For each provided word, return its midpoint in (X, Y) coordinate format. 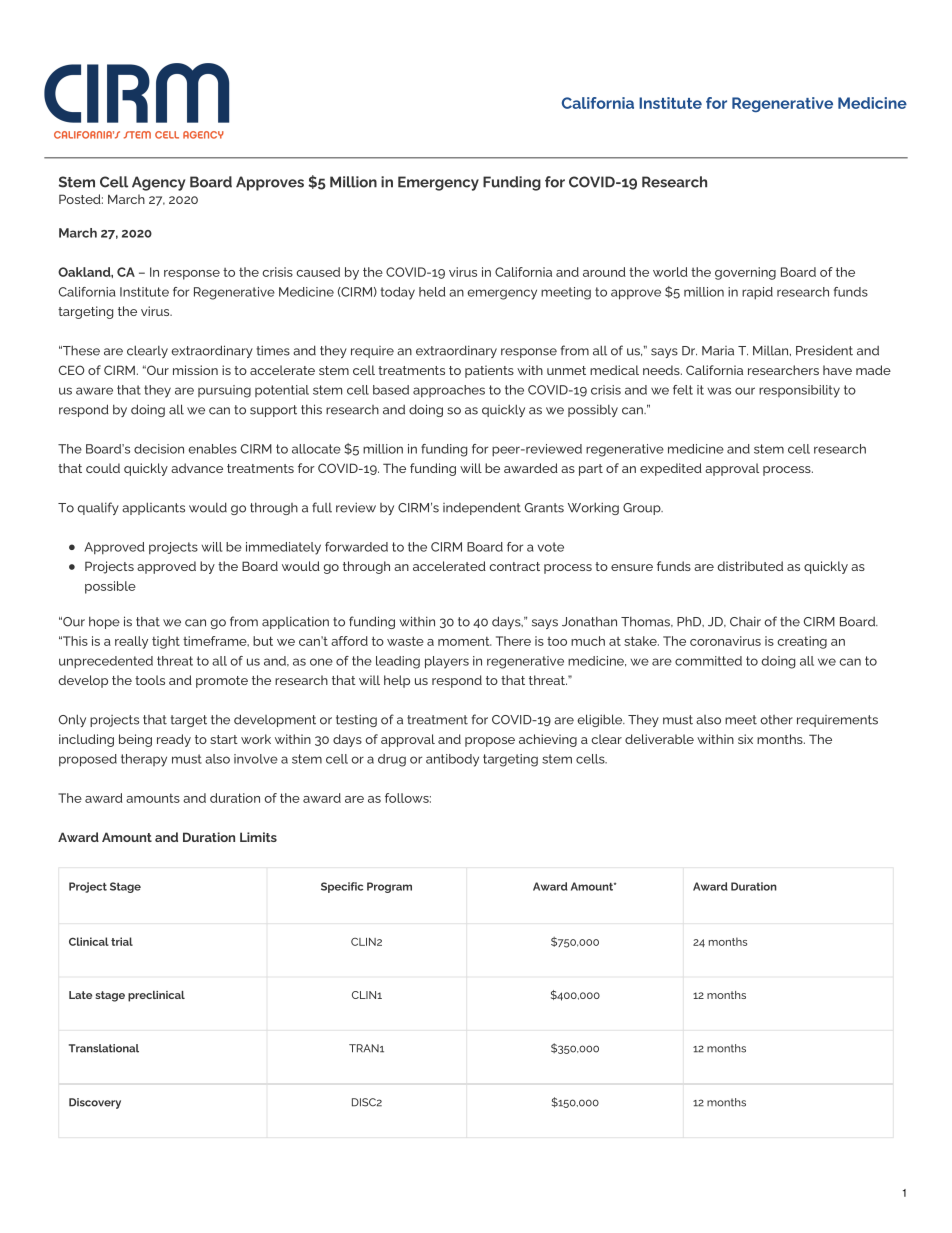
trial (122, 941)
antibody (452, 760)
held (432, 292)
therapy (144, 760)
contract (514, 566)
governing (745, 273)
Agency (158, 183)
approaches (449, 391)
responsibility (799, 391)
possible (110, 587)
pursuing (224, 391)
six (745, 739)
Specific (342, 887)
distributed (750, 566)
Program (389, 887)
